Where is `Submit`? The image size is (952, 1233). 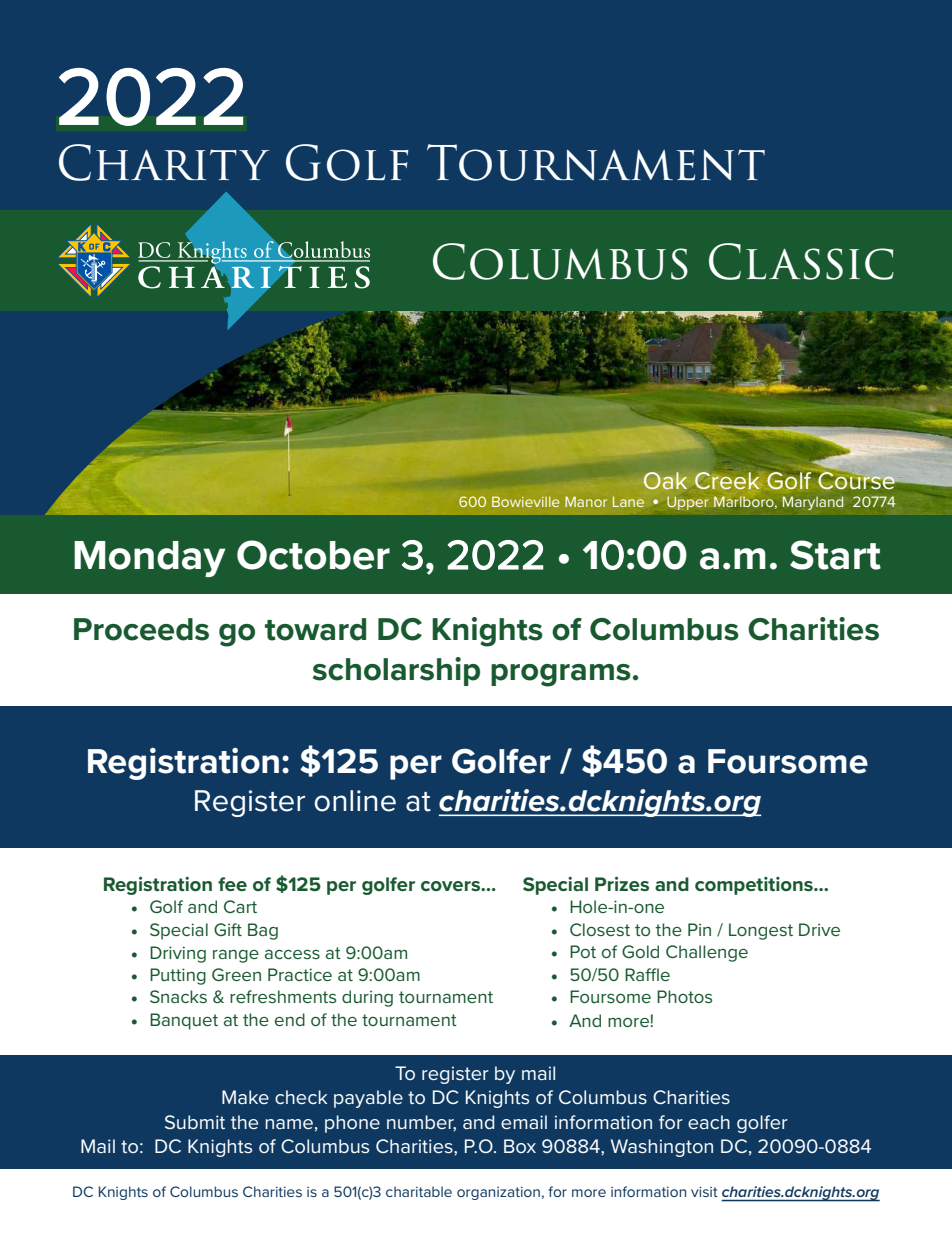 Submit is located at coordinates (195, 1122).
